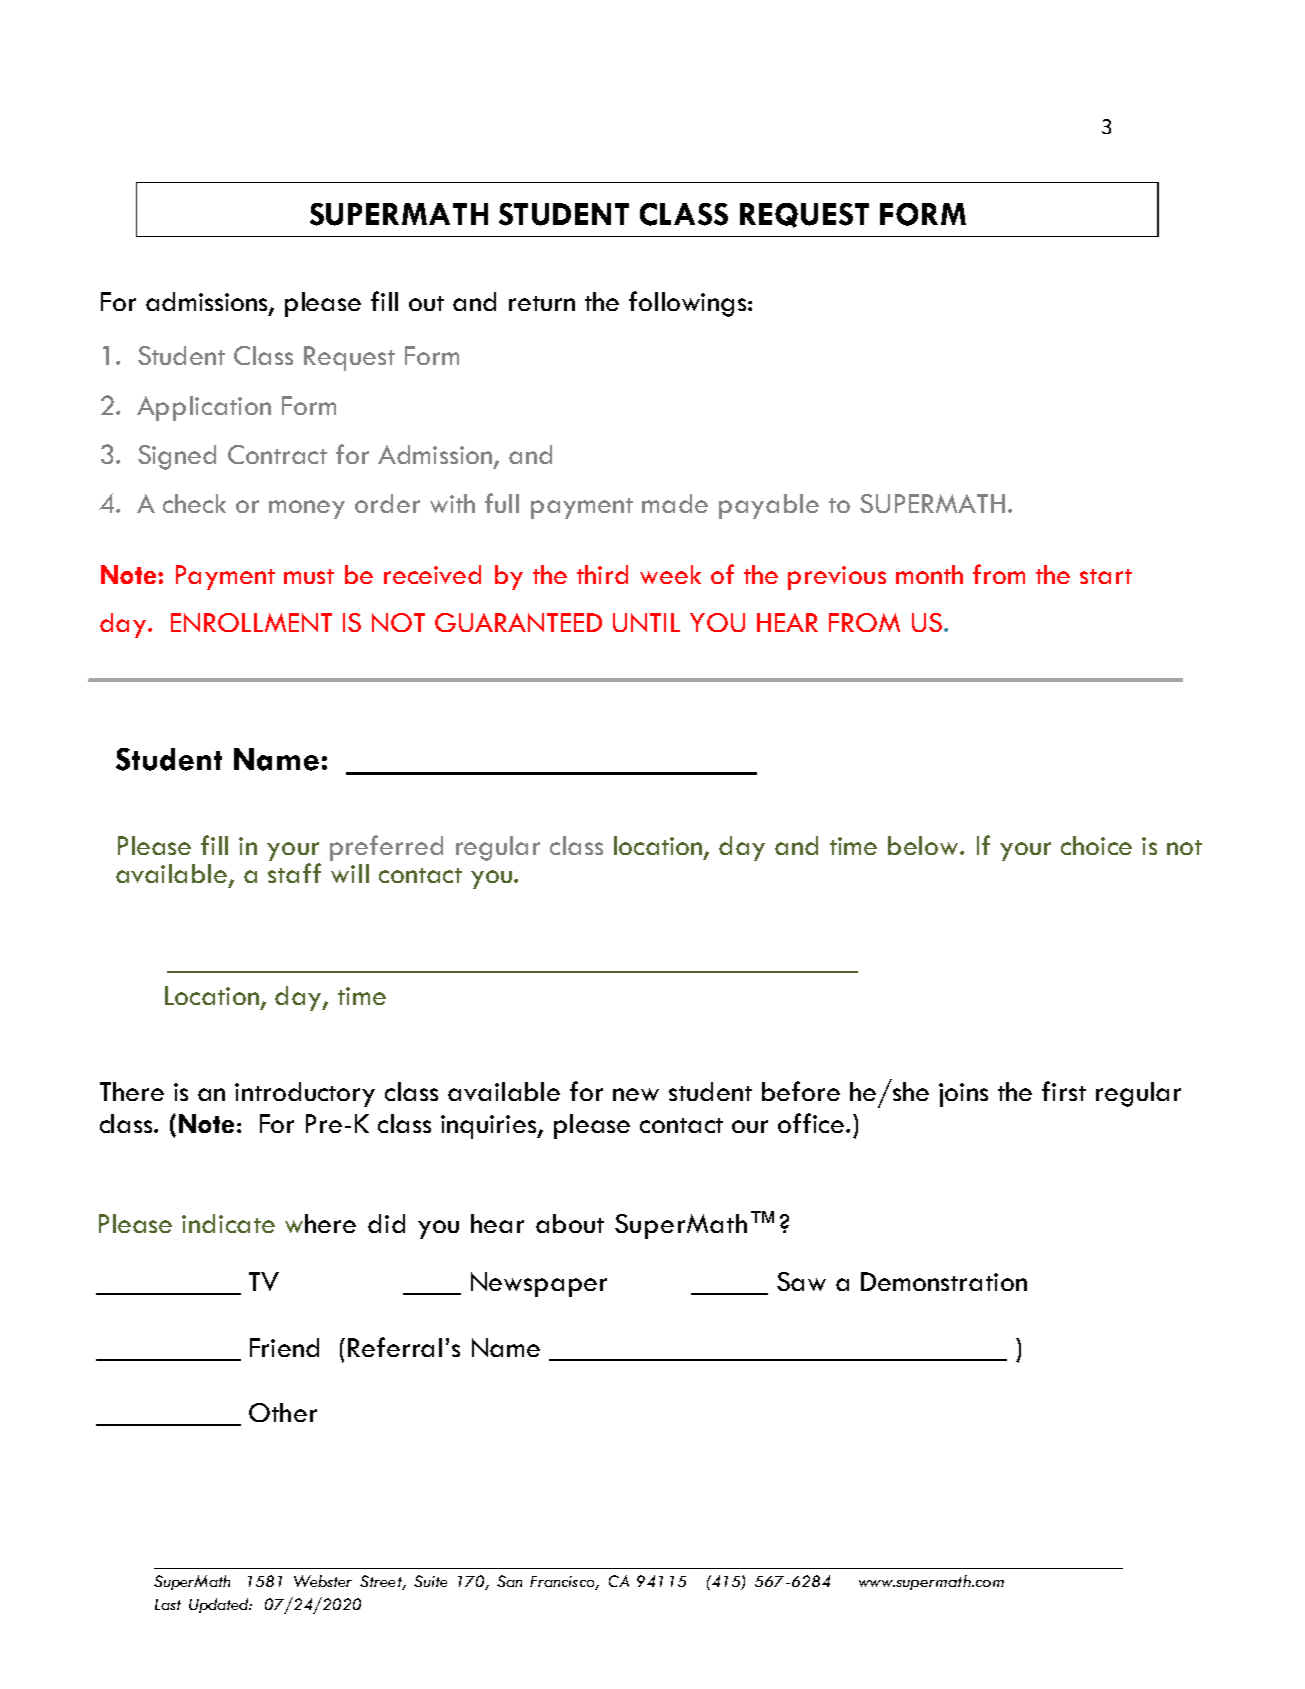  What do you see at coordinates (1096, 845) in the screenshot?
I see `choice` at bounding box center [1096, 845].
